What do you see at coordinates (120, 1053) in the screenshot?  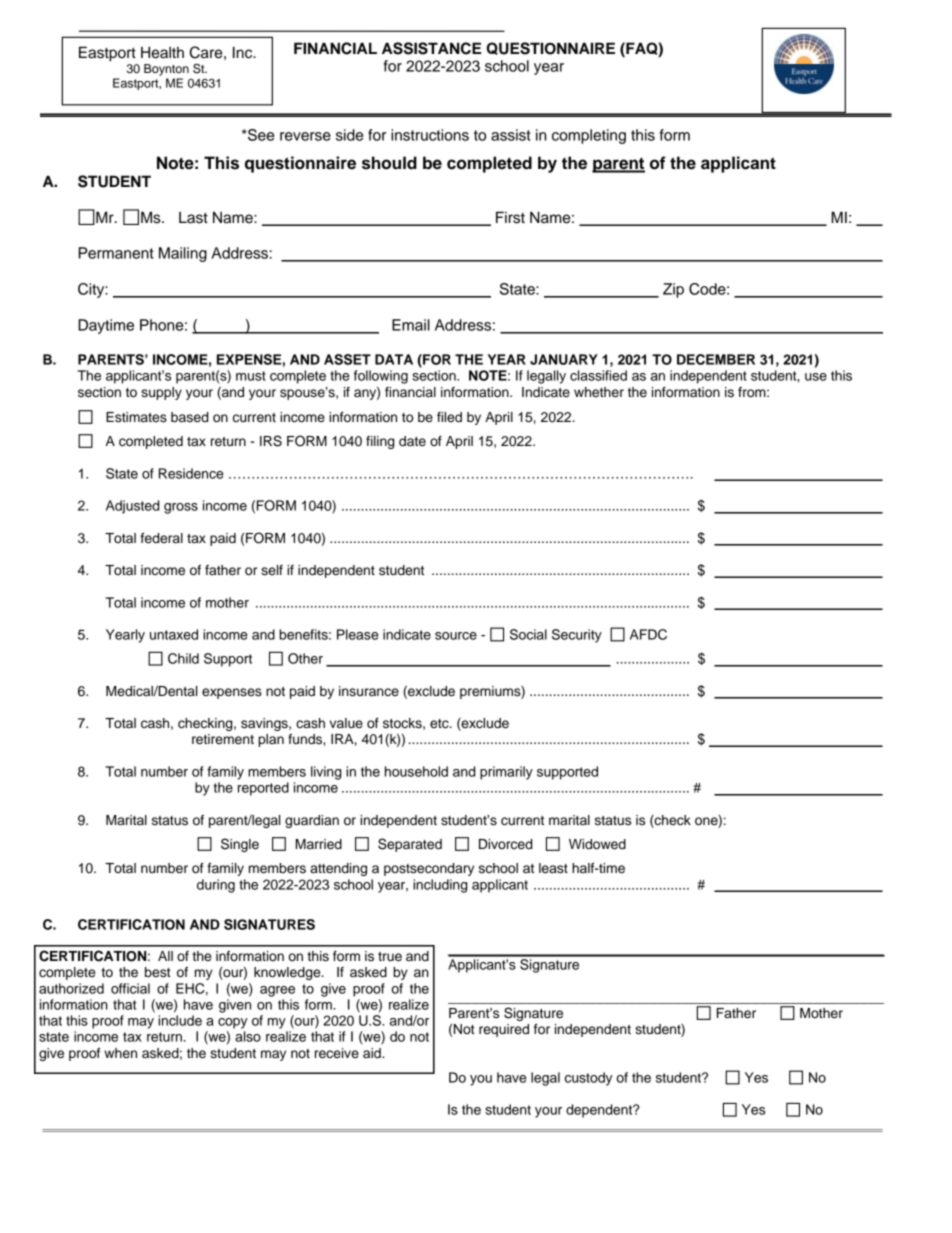 I see `when` at bounding box center [120, 1053].
